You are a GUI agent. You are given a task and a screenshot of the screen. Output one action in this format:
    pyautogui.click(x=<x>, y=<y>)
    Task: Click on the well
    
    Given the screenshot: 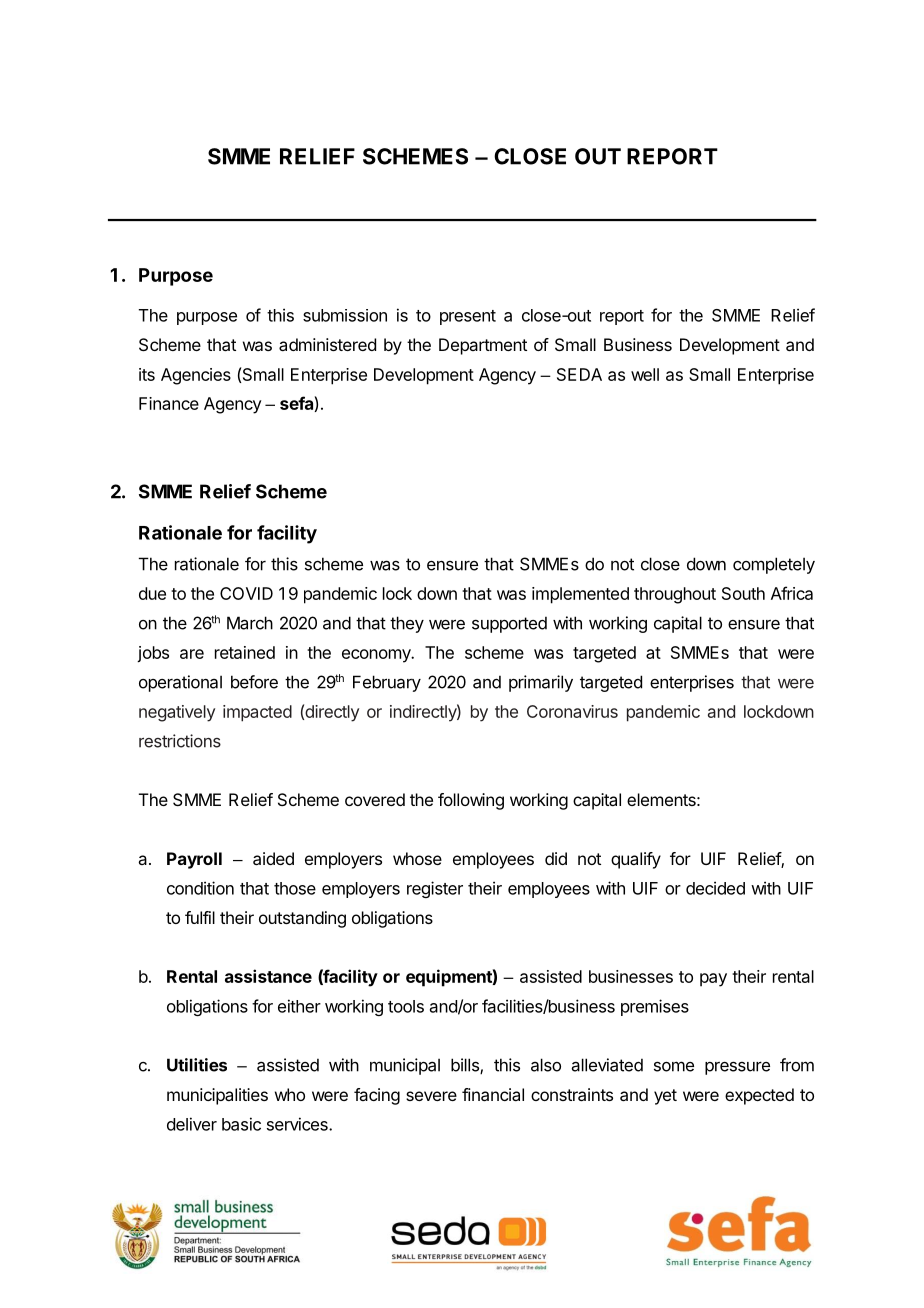 What is the action you would take?
    pyautogui.click(x=645, y=374)
